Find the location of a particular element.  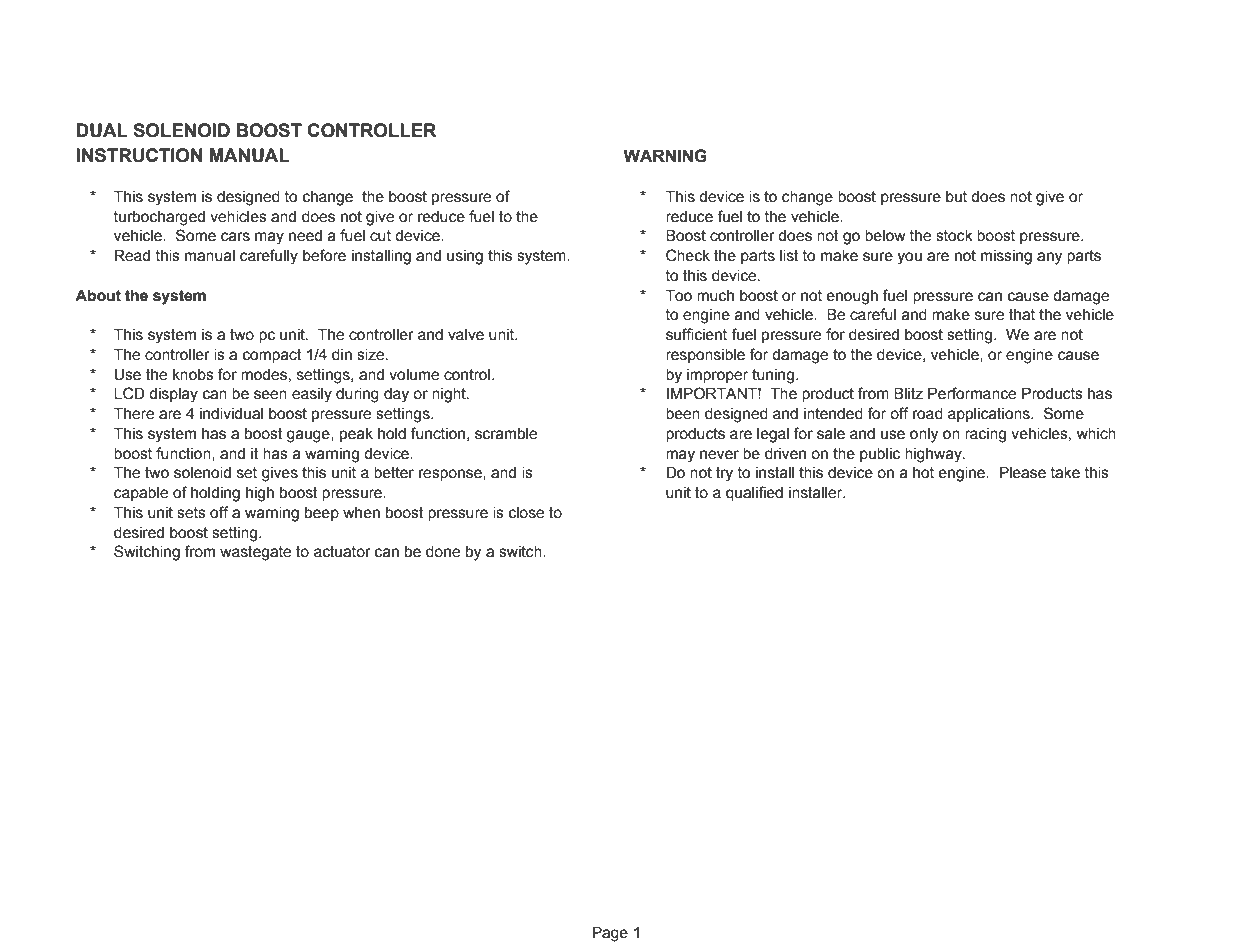

INSTRUCTION is located at coordinates (139, 155).
